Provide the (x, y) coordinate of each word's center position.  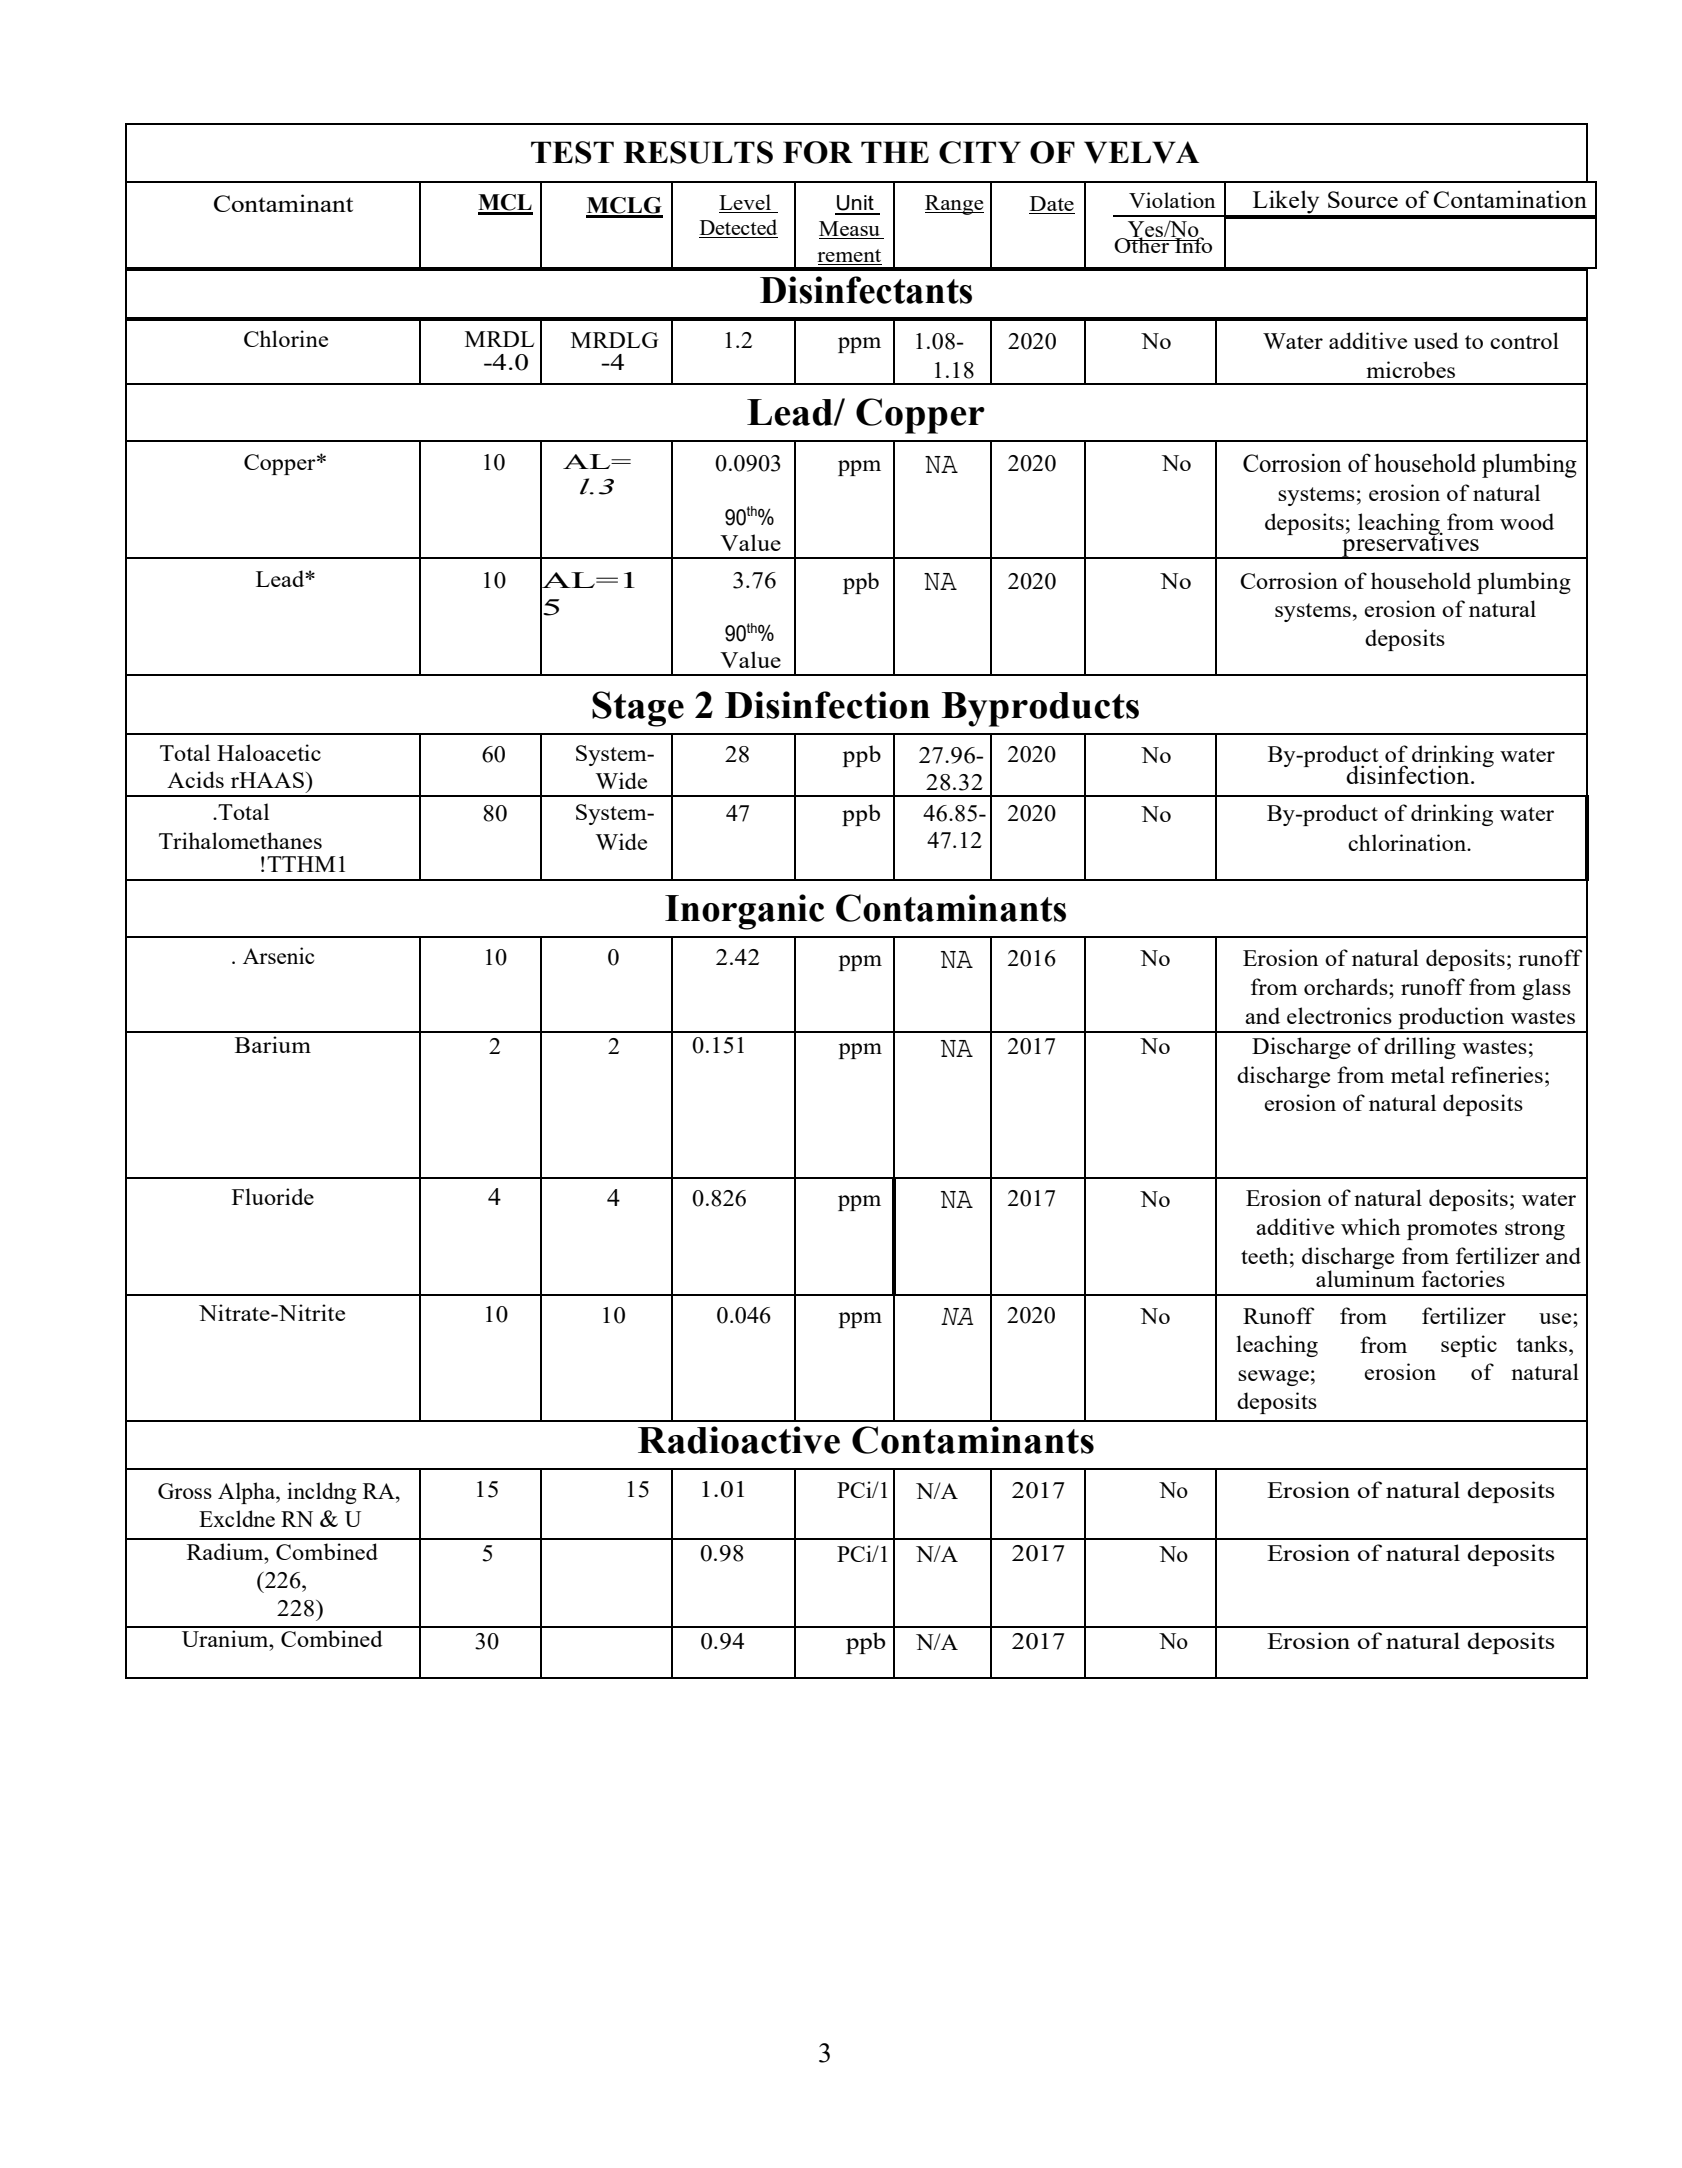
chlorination (1408, 842)
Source (1363, 199)
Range (954, 205)
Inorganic (744, 912)
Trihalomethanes (240, 840)
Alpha (248, 1493)
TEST (572, 152)
